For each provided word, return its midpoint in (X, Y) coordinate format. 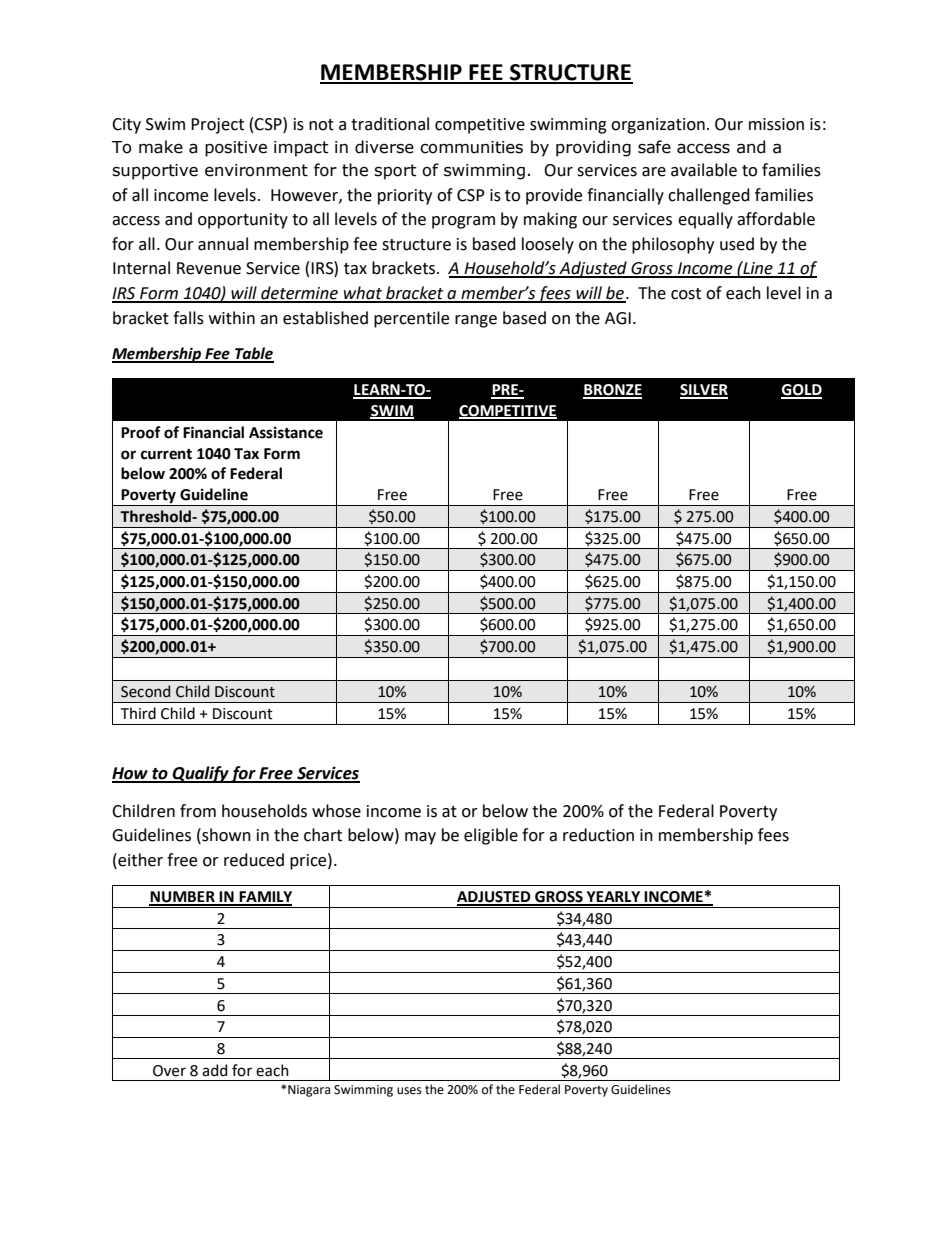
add (214, 1070)
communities (471, 147)
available (704, 170)
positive (236, 149)
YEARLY (614, 898)
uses (409, 1091)
